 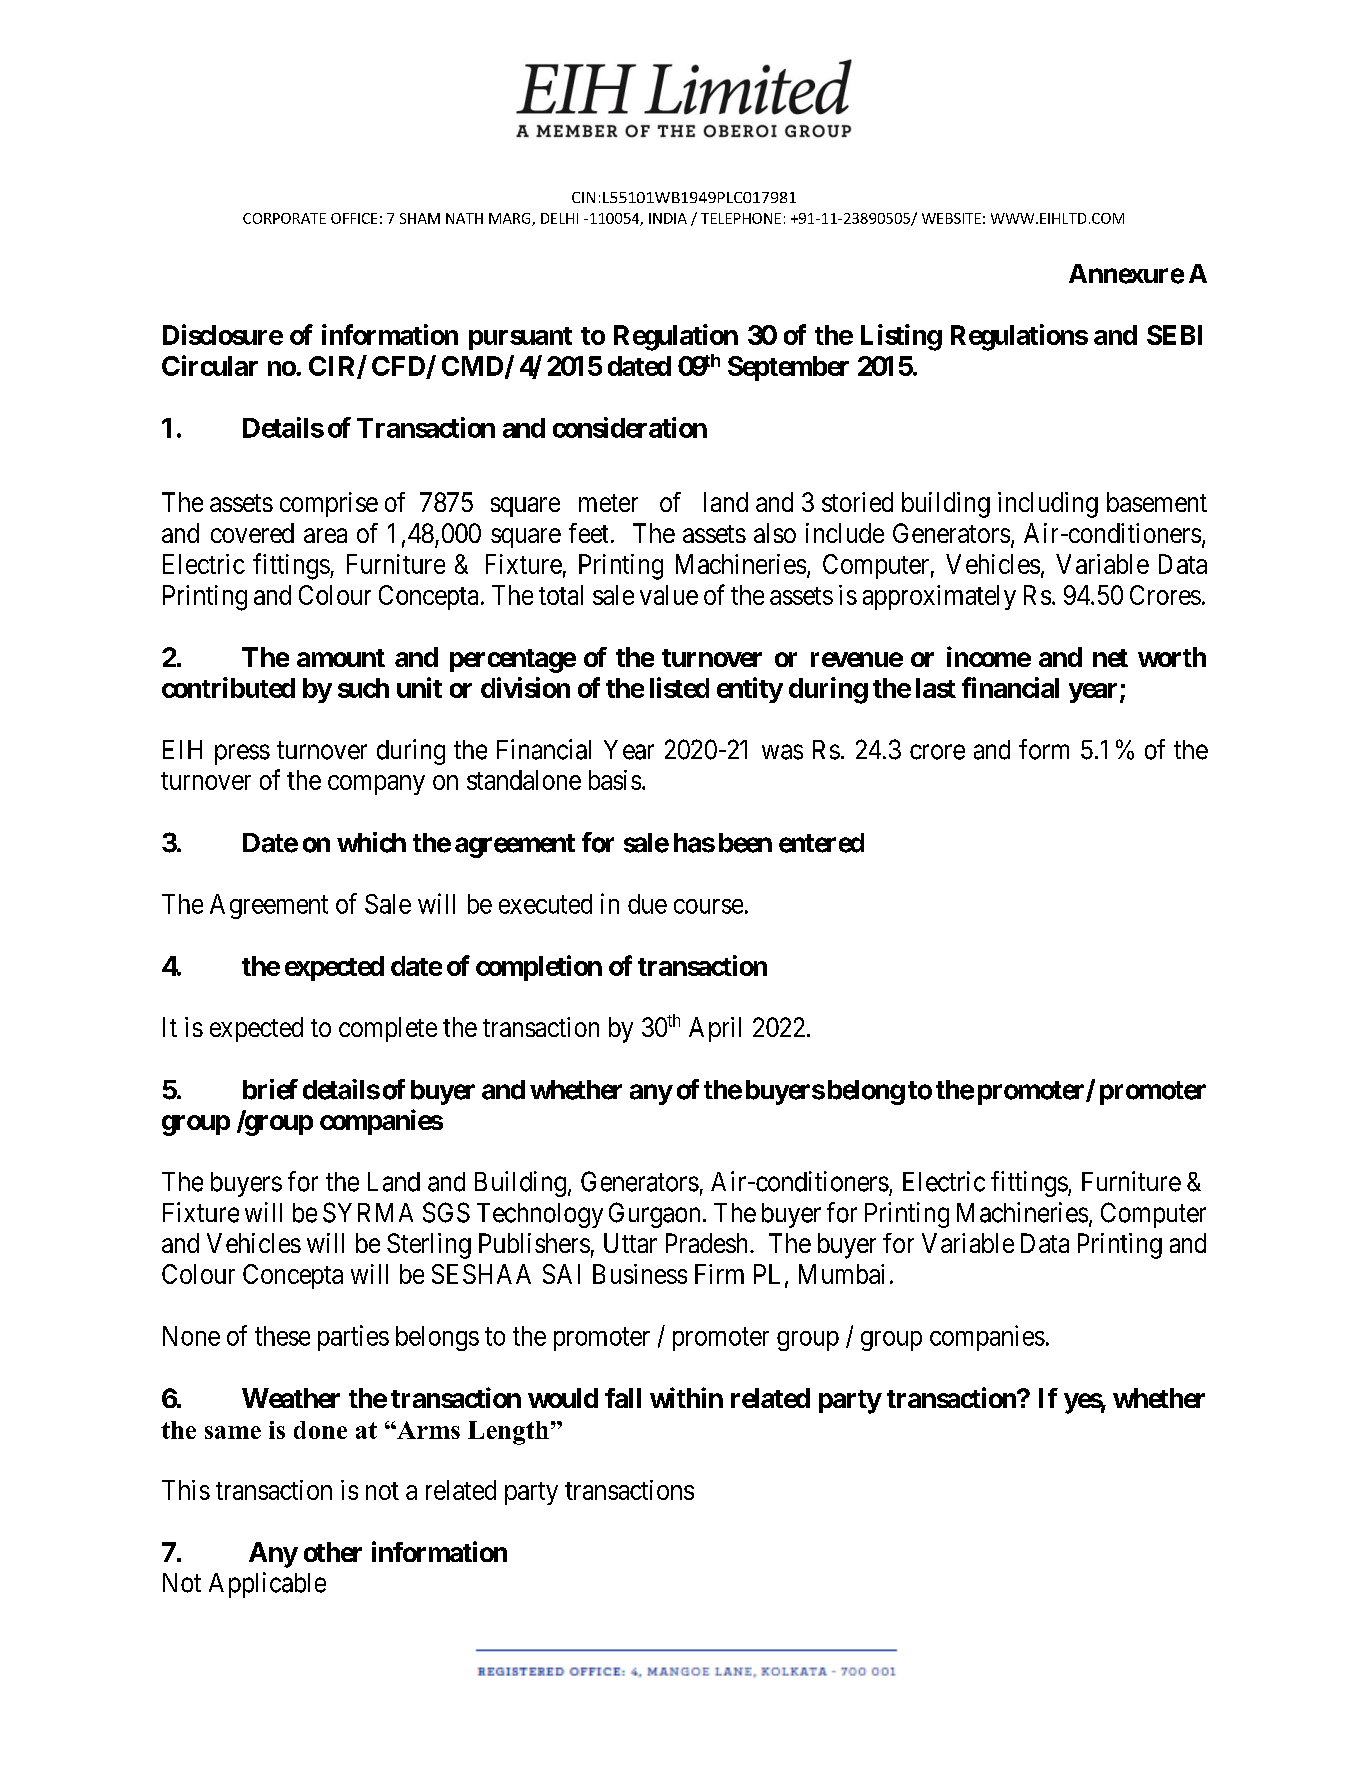 What do you see at coordinates (715, 1029) in the screenshot?
I see `April` at bounding box center [715, 1029].
